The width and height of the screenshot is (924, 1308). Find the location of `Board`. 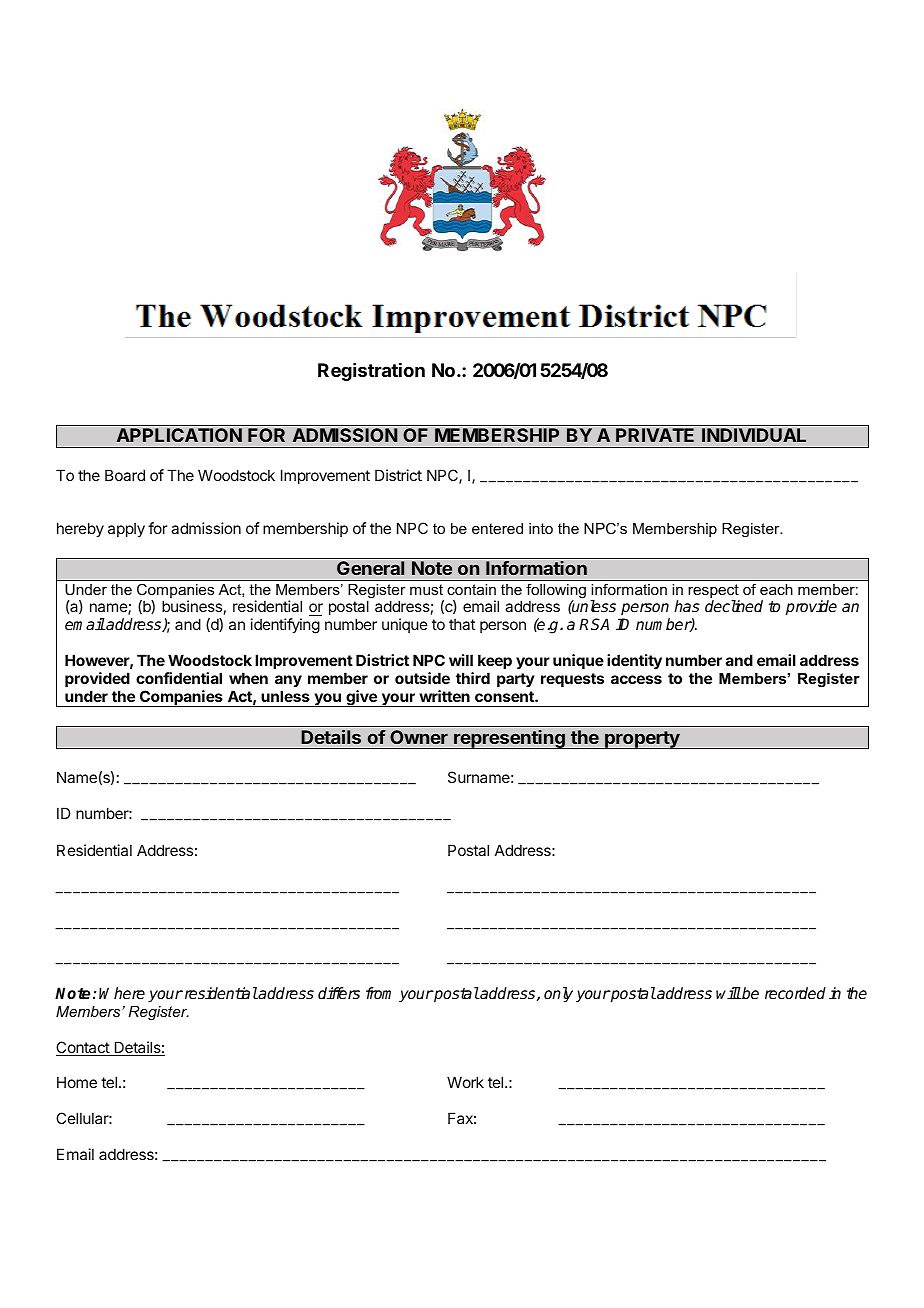

Board is located at coordinates (125, 475).
